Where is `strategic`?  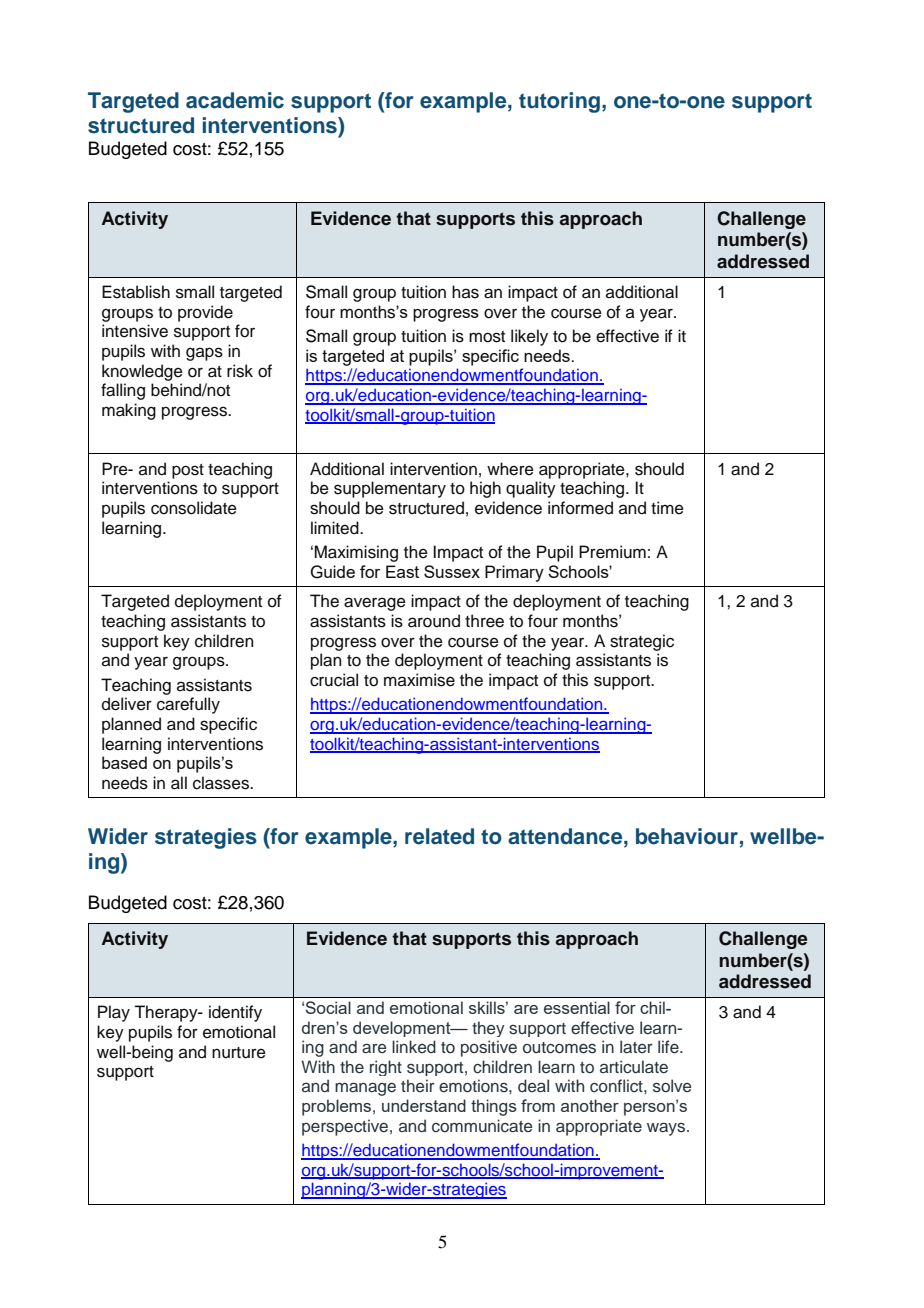 strategic is located at coordinates (642, 642).
